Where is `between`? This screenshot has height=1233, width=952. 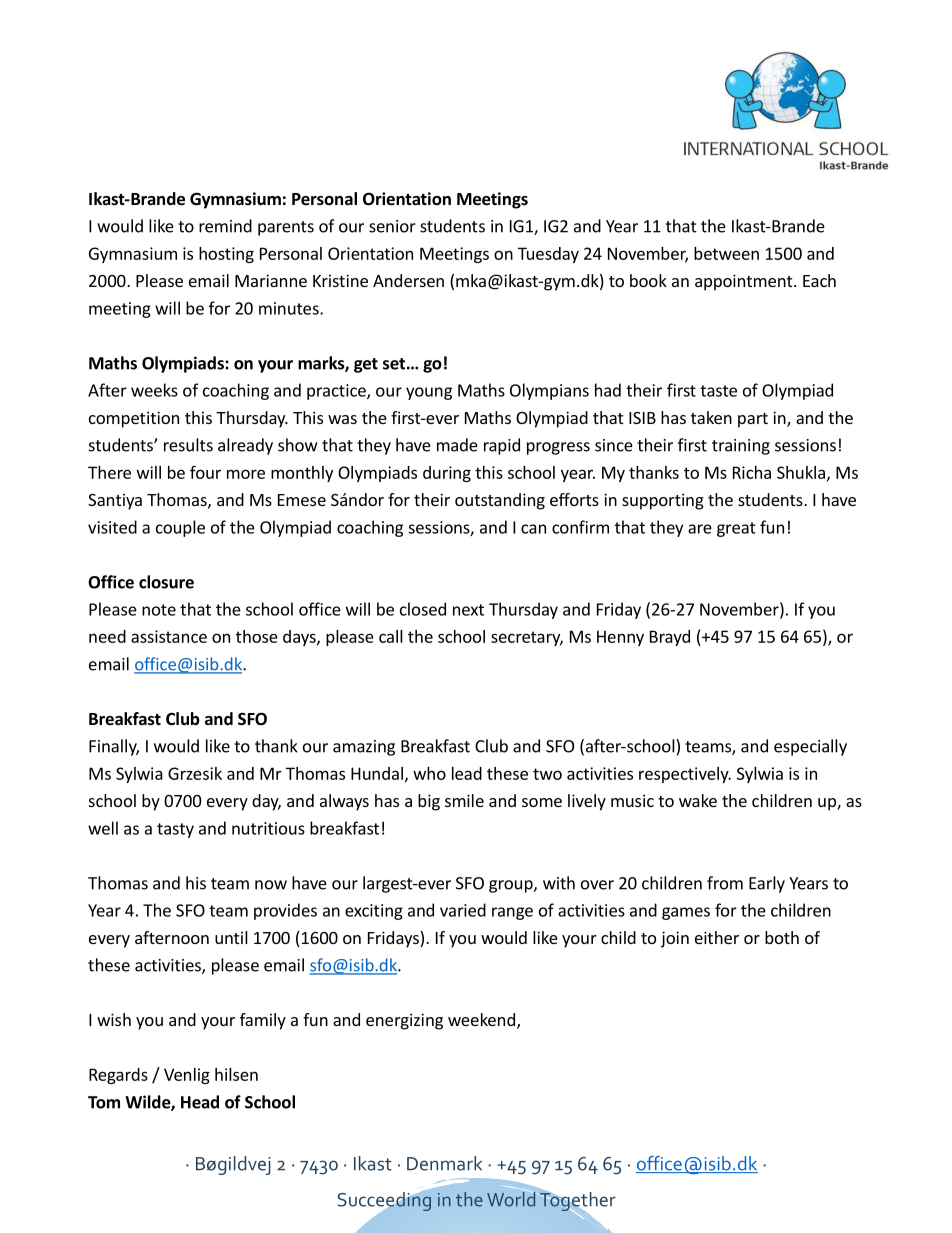 between is located at coordinates (726, 253).
